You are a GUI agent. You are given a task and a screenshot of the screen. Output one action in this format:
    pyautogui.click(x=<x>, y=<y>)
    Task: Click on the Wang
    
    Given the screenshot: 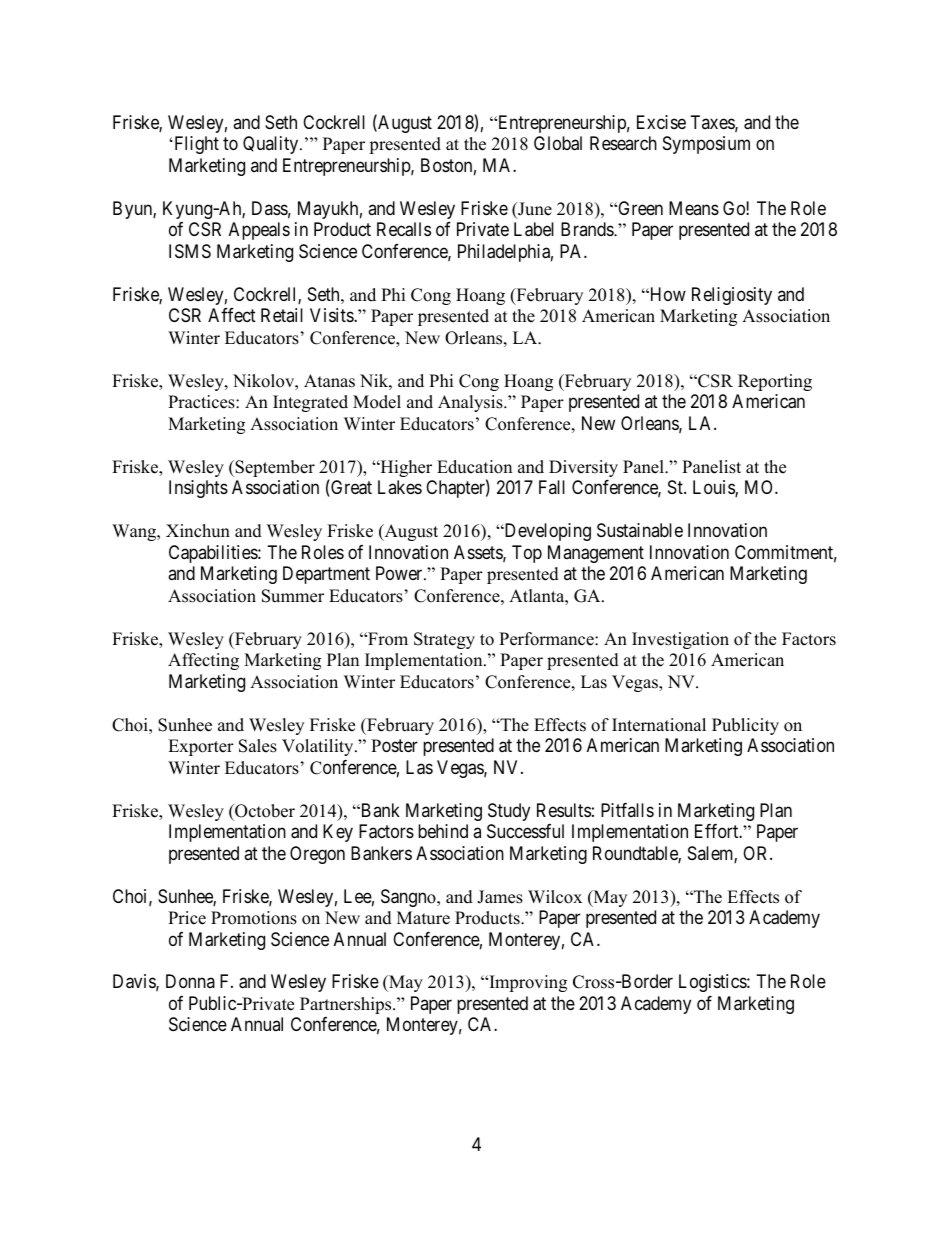 What is the action you would take?
    pyautogui.click(x=135, y=532)
